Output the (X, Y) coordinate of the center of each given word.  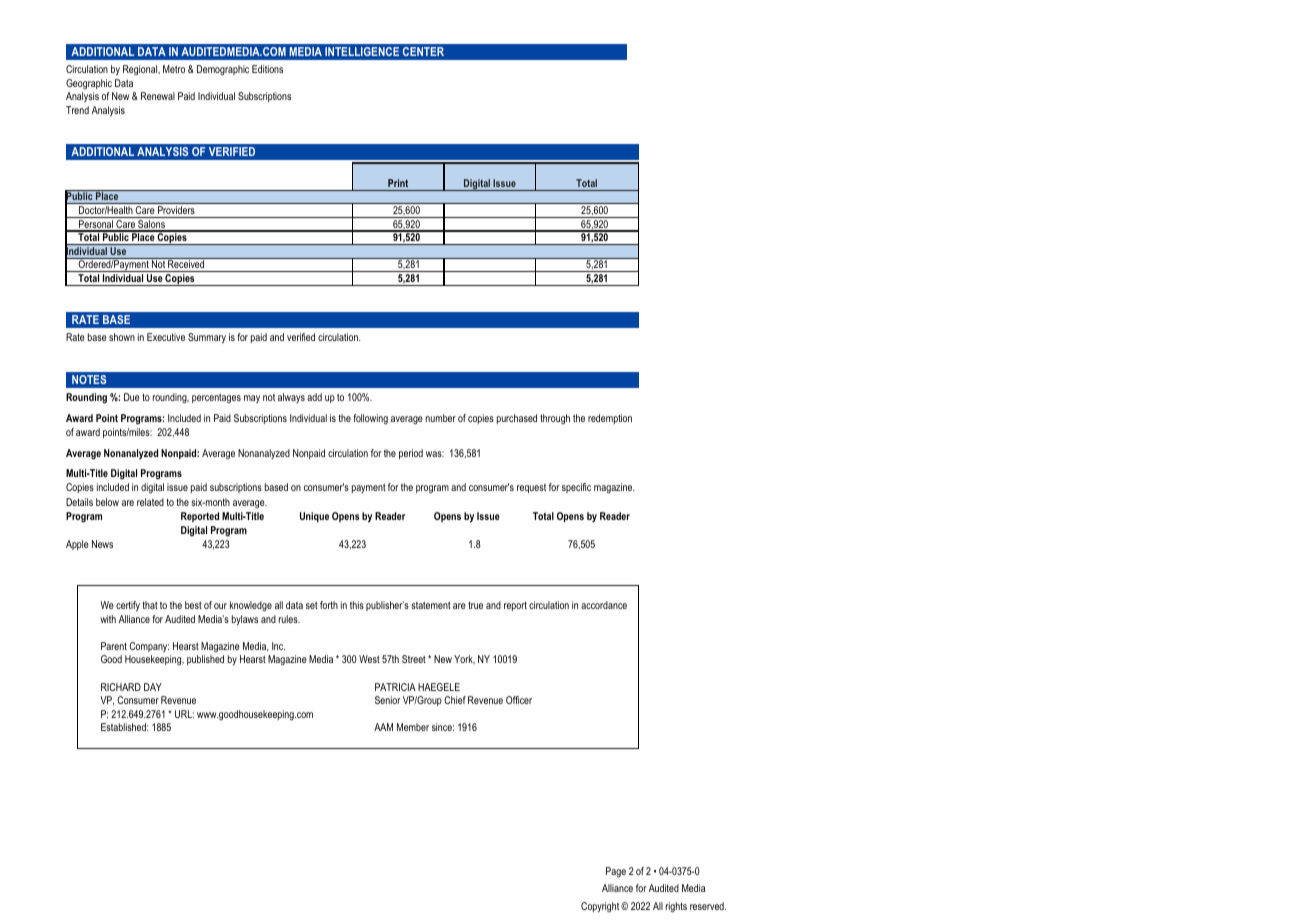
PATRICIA (395, 687)
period (411, 454)
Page (616, 872)
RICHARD (121, 687)
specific (576, 488)
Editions (267, 69)
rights (676, 907)
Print (398, 183)
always (291, 398)
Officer (519, 700)
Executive (166, 337)
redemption (610, 419)
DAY (153, 687)
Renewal (158, 96)
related (150, 502)
